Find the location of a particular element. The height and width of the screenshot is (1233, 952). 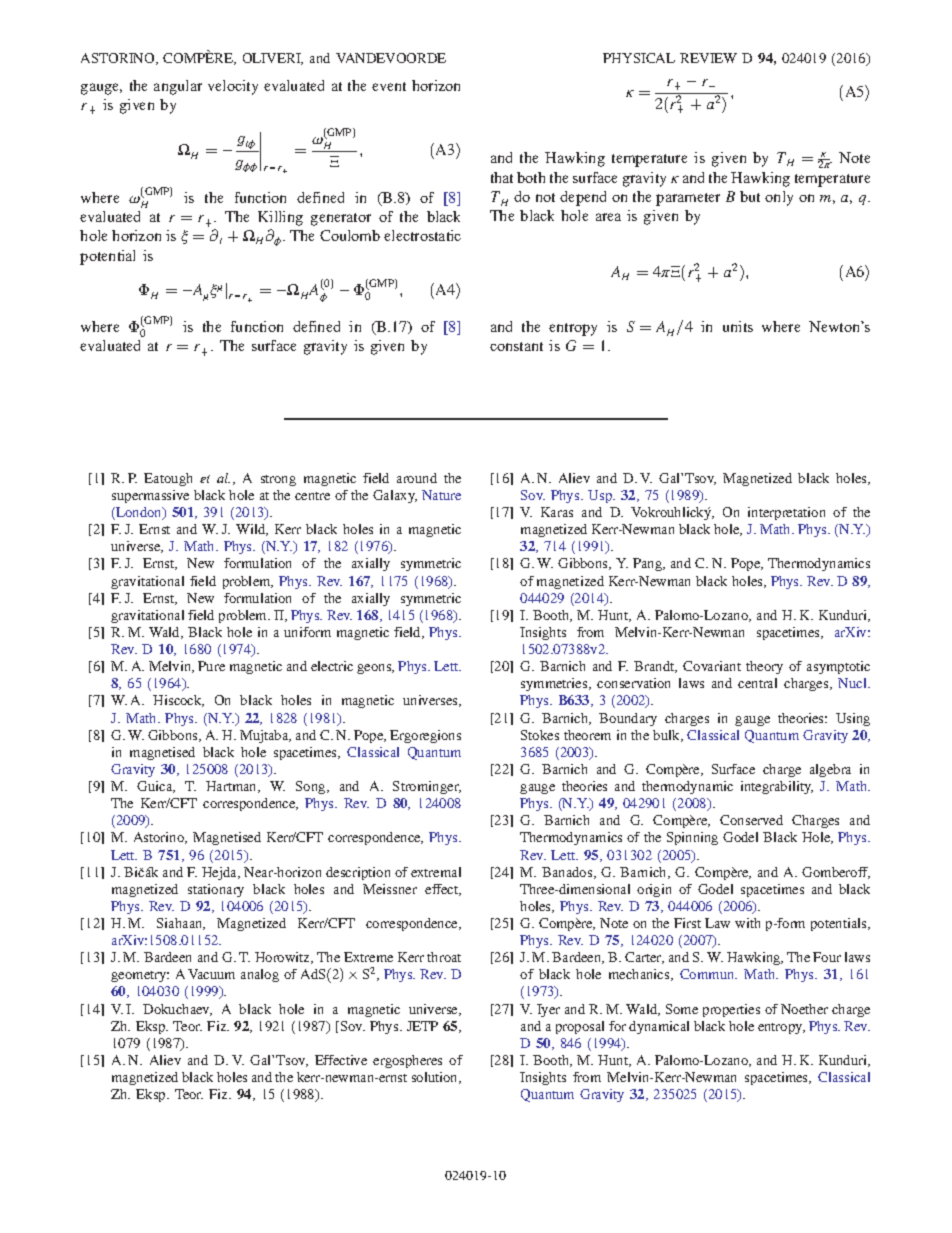

Killing is located at coordinates (280, 218).
